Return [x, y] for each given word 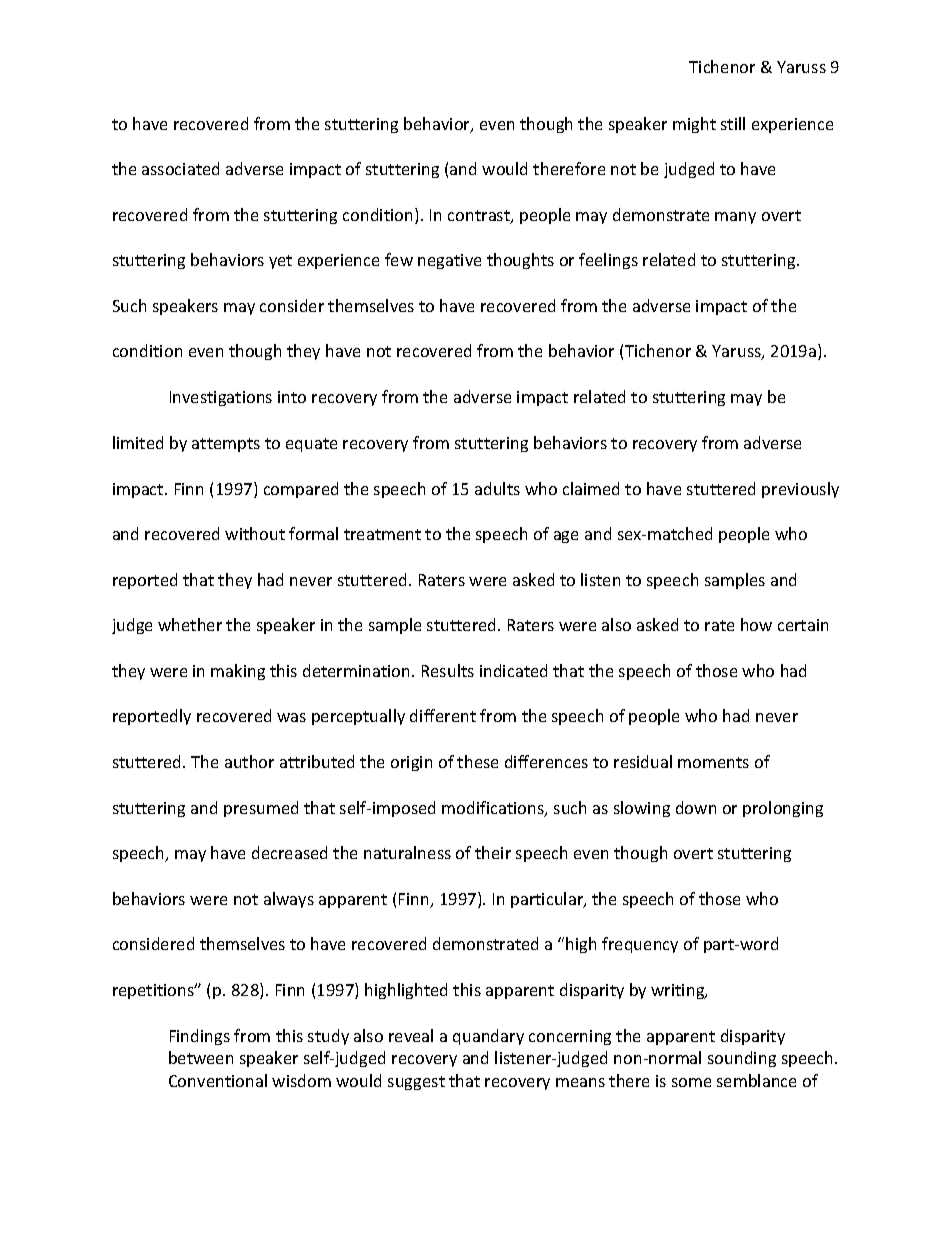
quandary [488, 1037]
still [733, 123]
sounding [742, 1059]
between [201, 1057]
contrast [480, 217]
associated [180, 168]
